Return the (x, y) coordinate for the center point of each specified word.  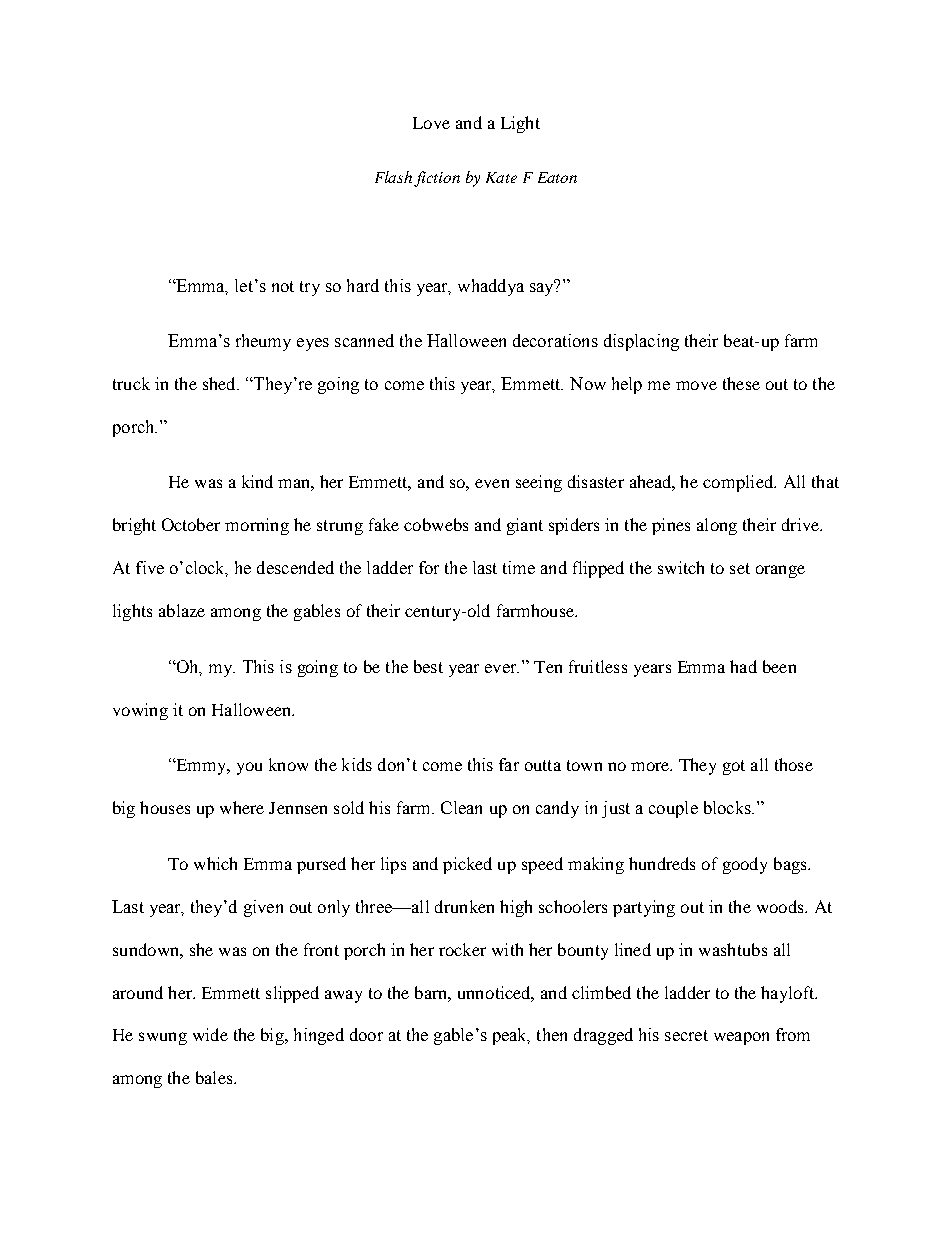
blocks (728, 807)
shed (220, 383)
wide (210, 1034)
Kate (501, 177)
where (242, 807)
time (519, 567)
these (741, 383)
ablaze (182, 610)
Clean (461, 807)
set (740, 568)
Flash (393, 177)
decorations (555, 340)
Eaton (557, 177)
